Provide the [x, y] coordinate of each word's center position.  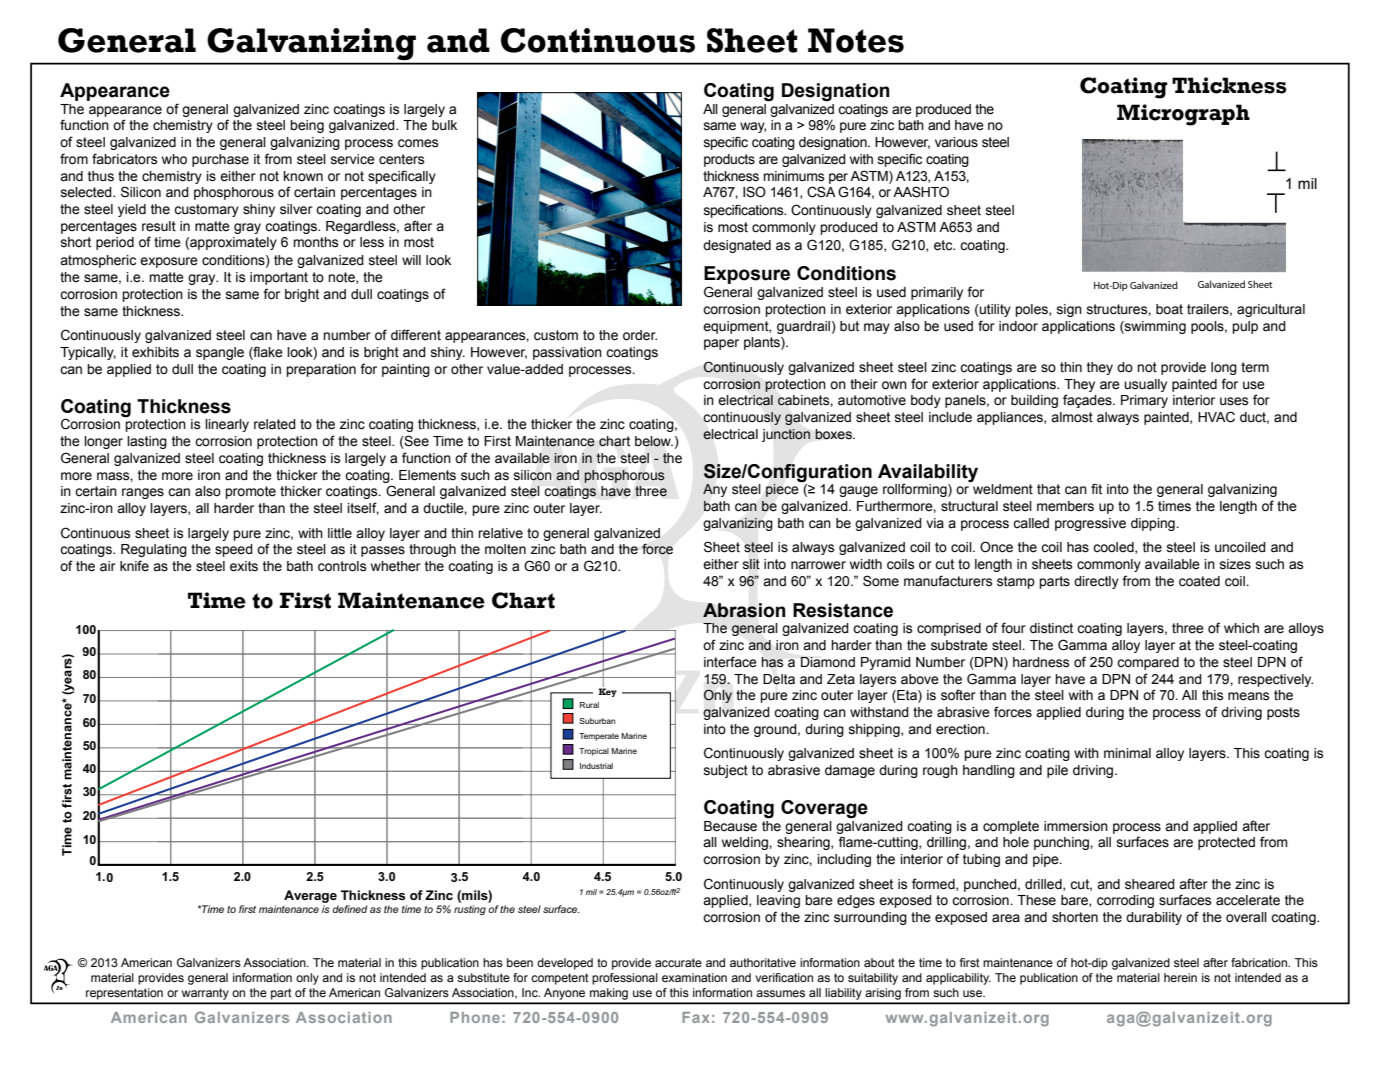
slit [751, 564]
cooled [1114, 548]
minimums [793, 176]
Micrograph [1183, 115]
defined [350, 909]
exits [244, 566]
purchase [220, 160]
